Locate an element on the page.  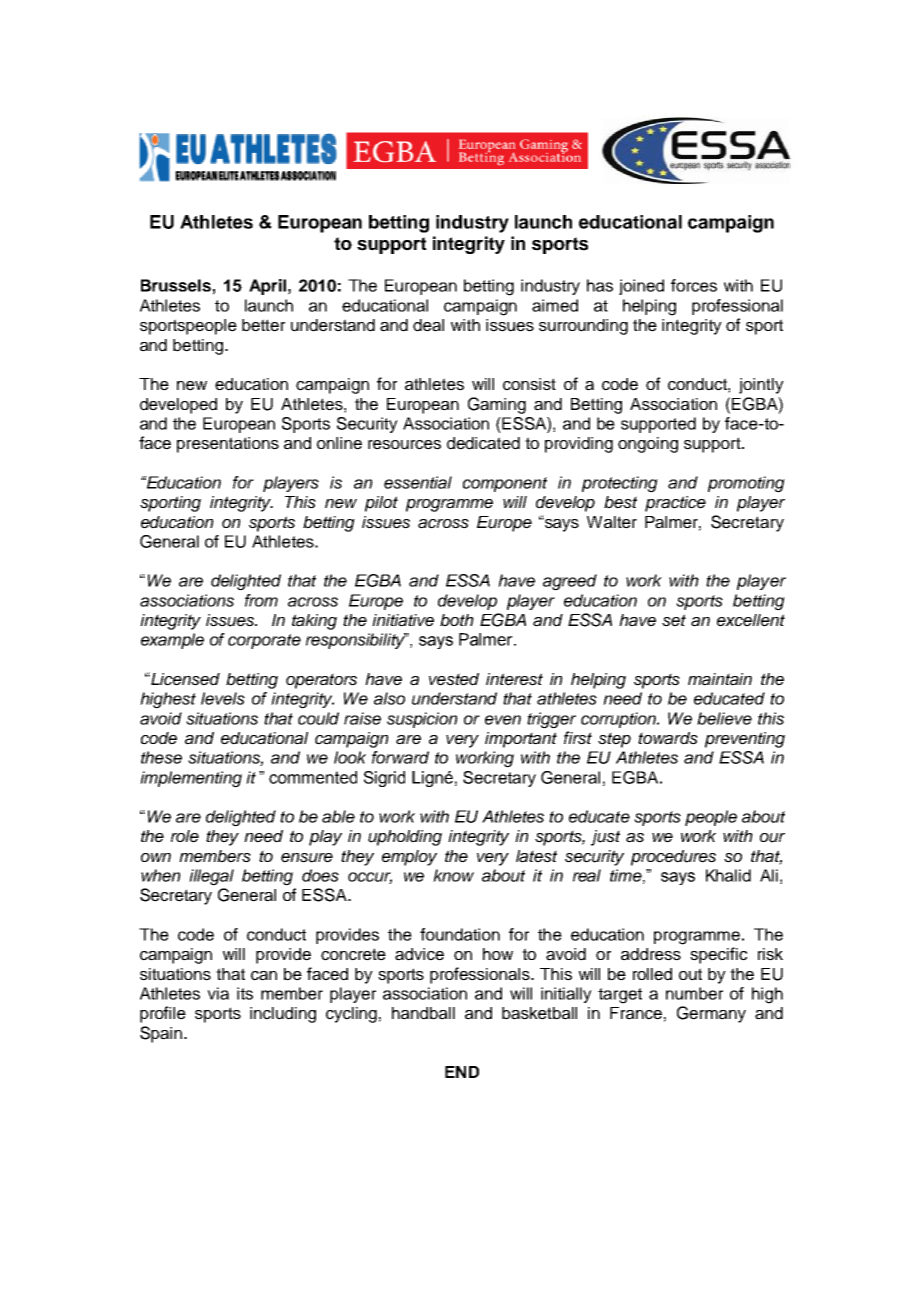
implementing is located at coordinates (191, 779).
